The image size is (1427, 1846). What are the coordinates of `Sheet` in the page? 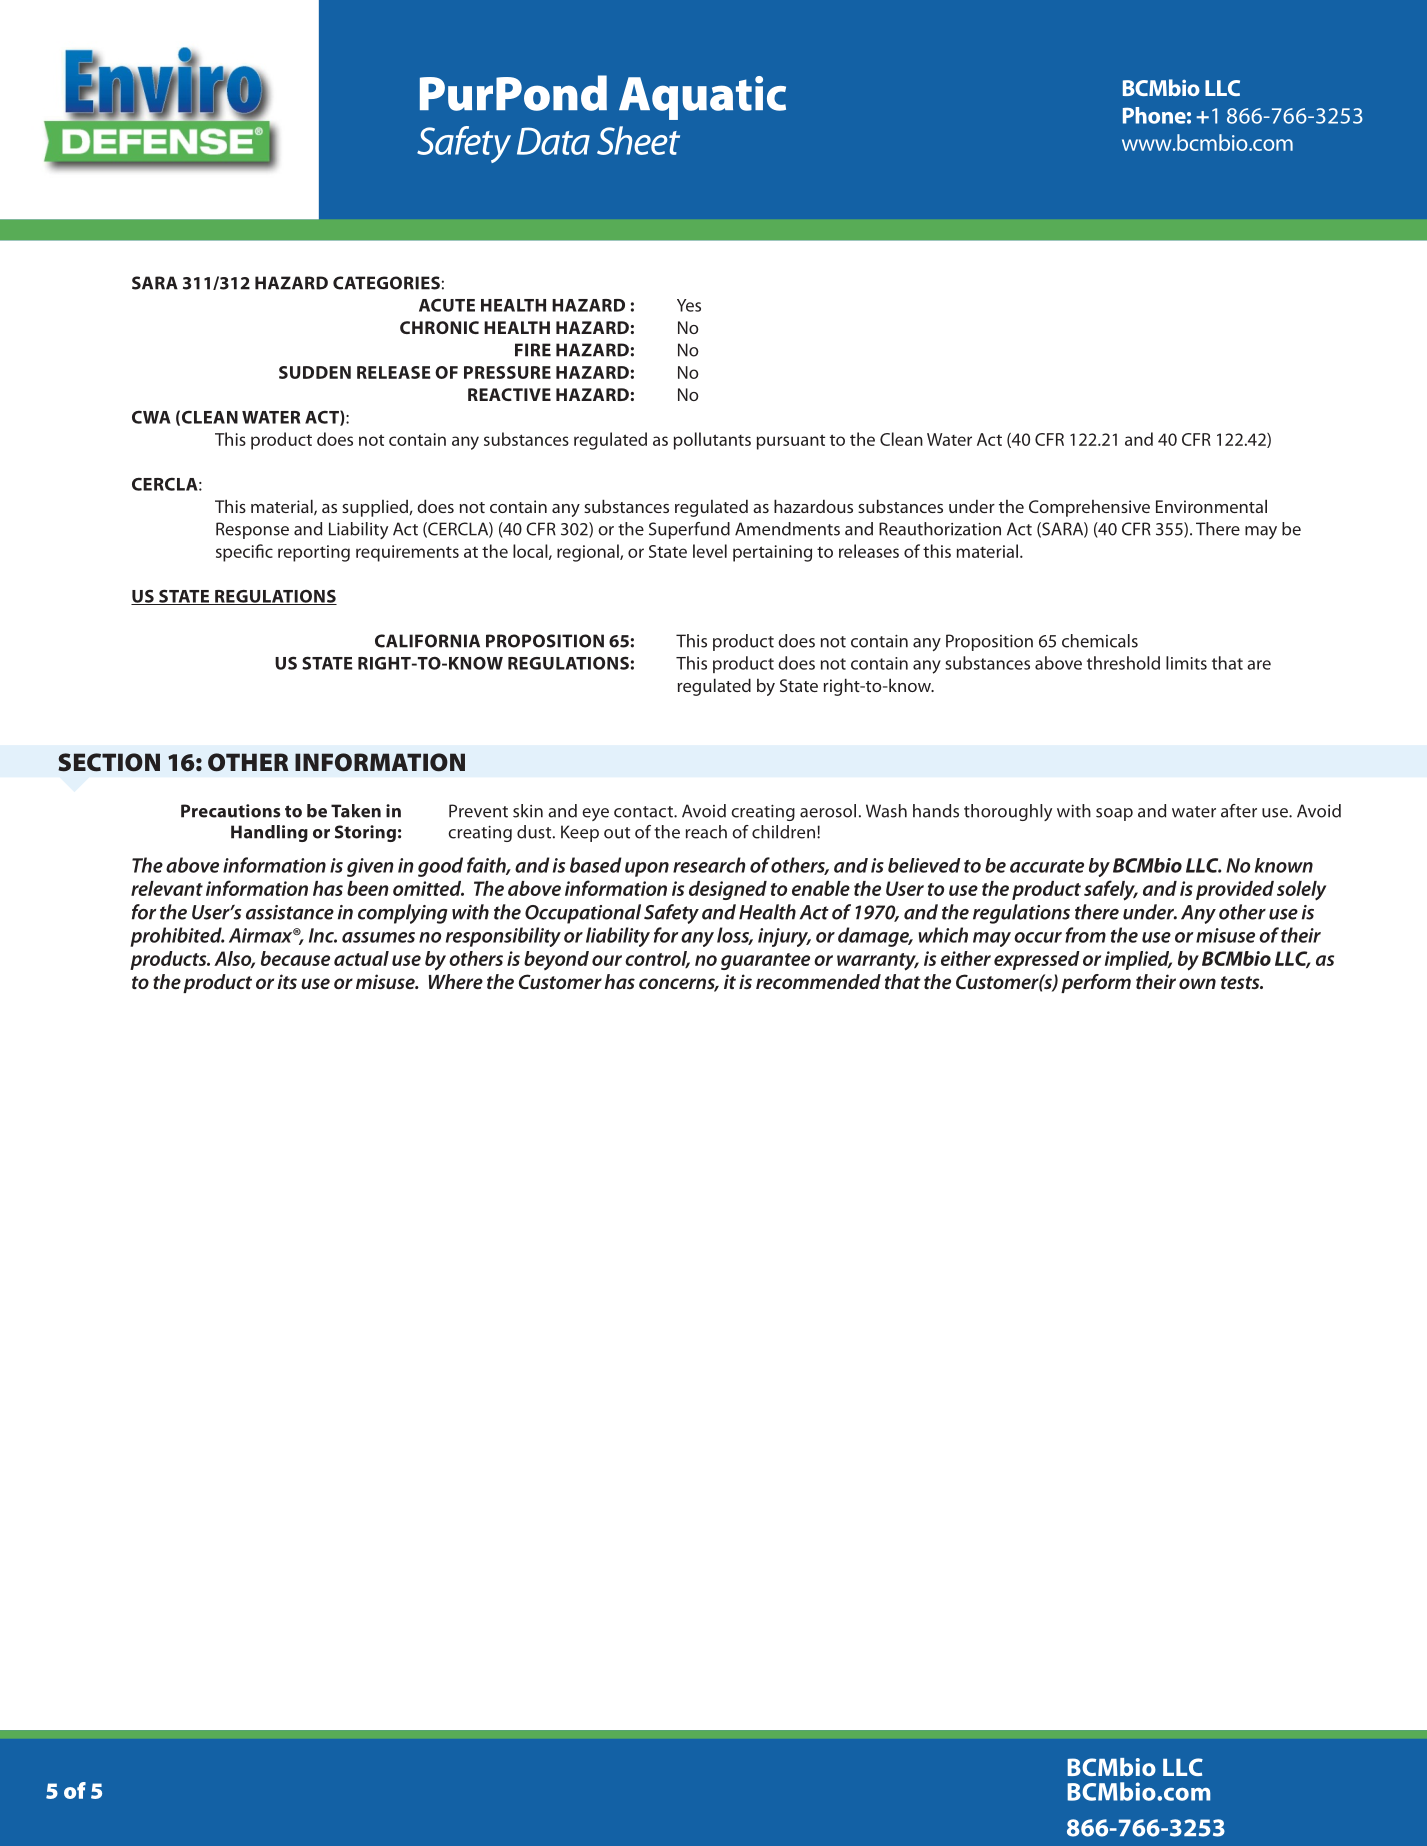 It's located at (638, 140).
